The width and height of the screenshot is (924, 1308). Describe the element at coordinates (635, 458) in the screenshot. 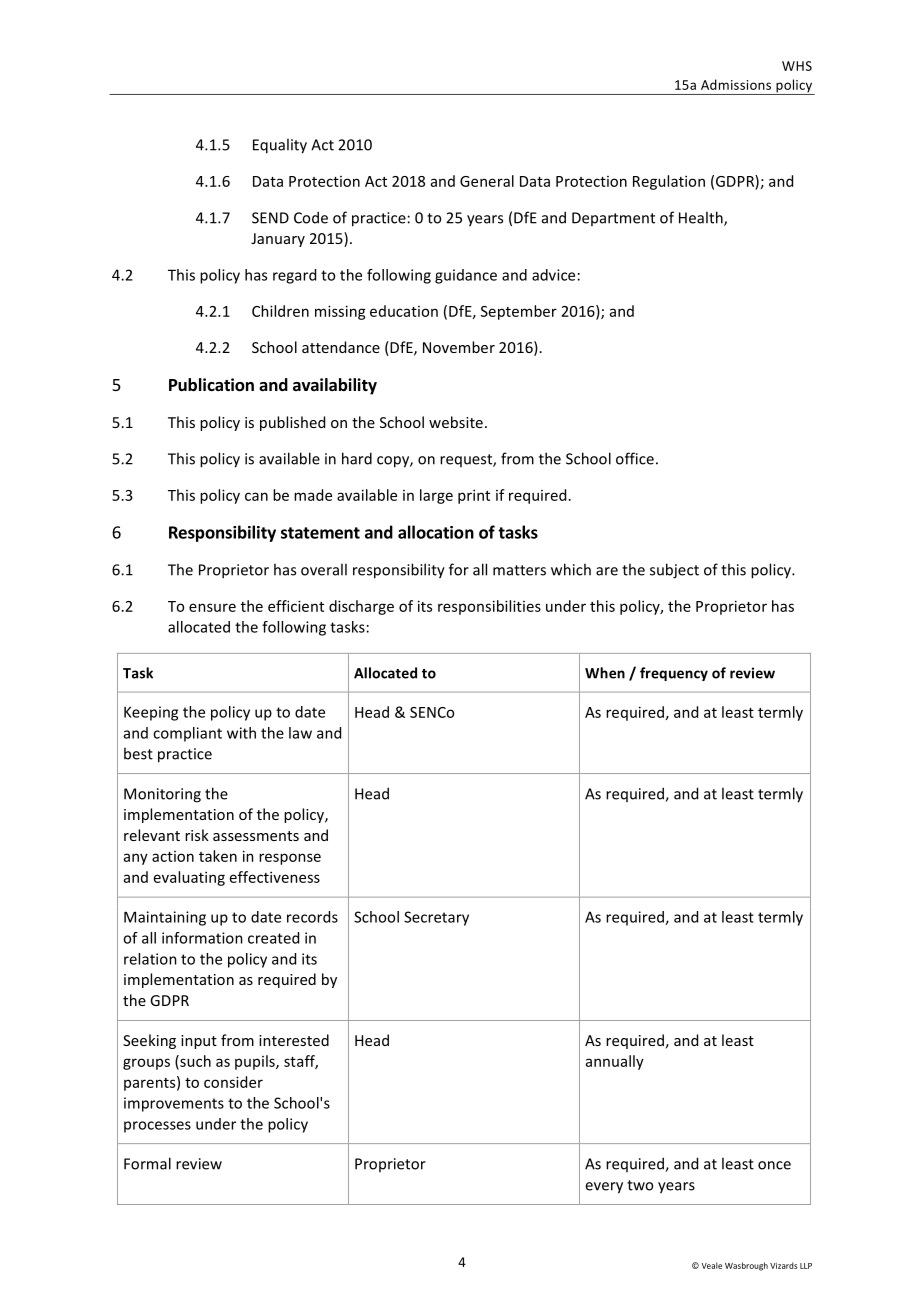

I see `office` at that location.
